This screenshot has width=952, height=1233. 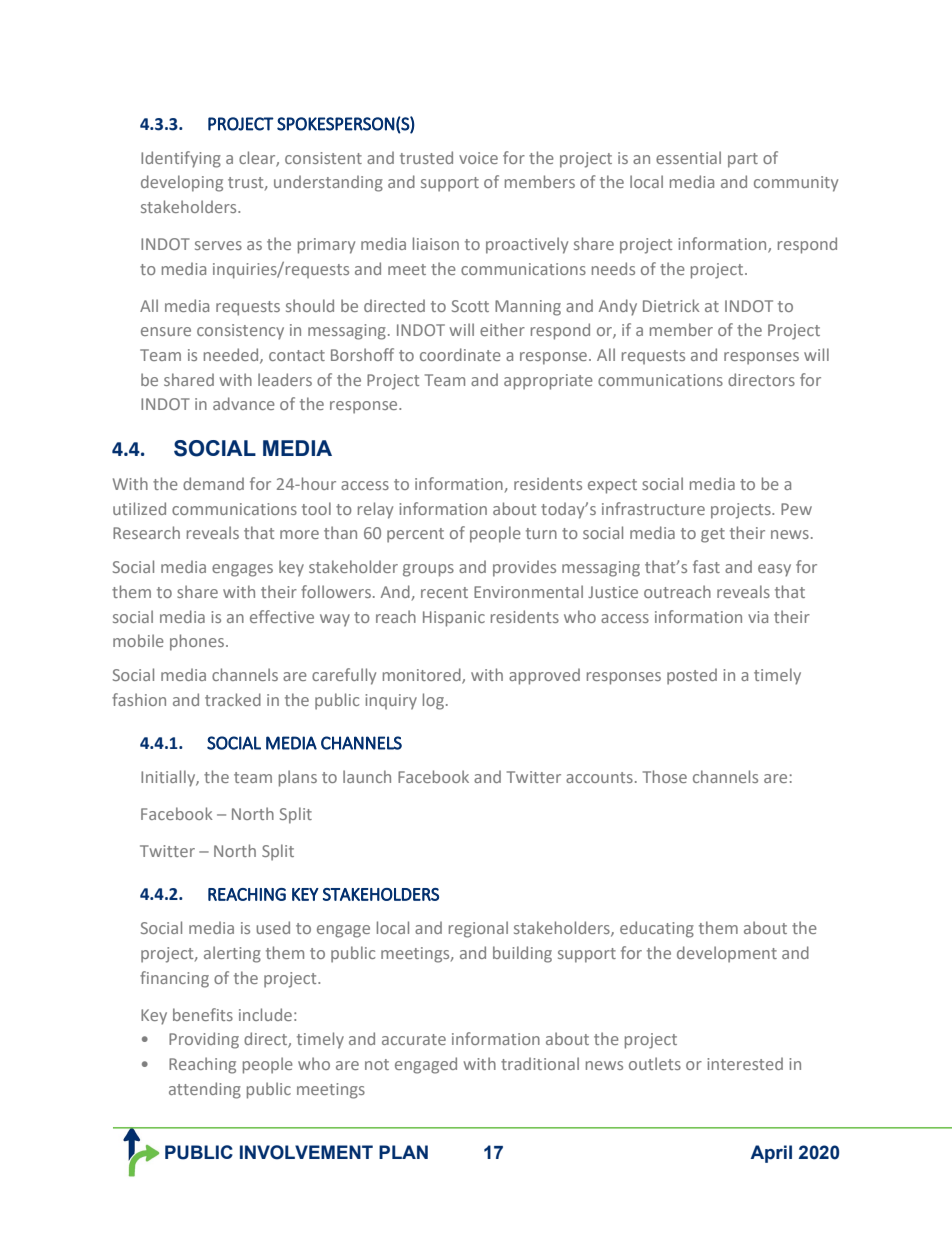 What do you see at coordinates (428, 570) in the screenshot?
I see `groups` at bounding box center [428, 570].
